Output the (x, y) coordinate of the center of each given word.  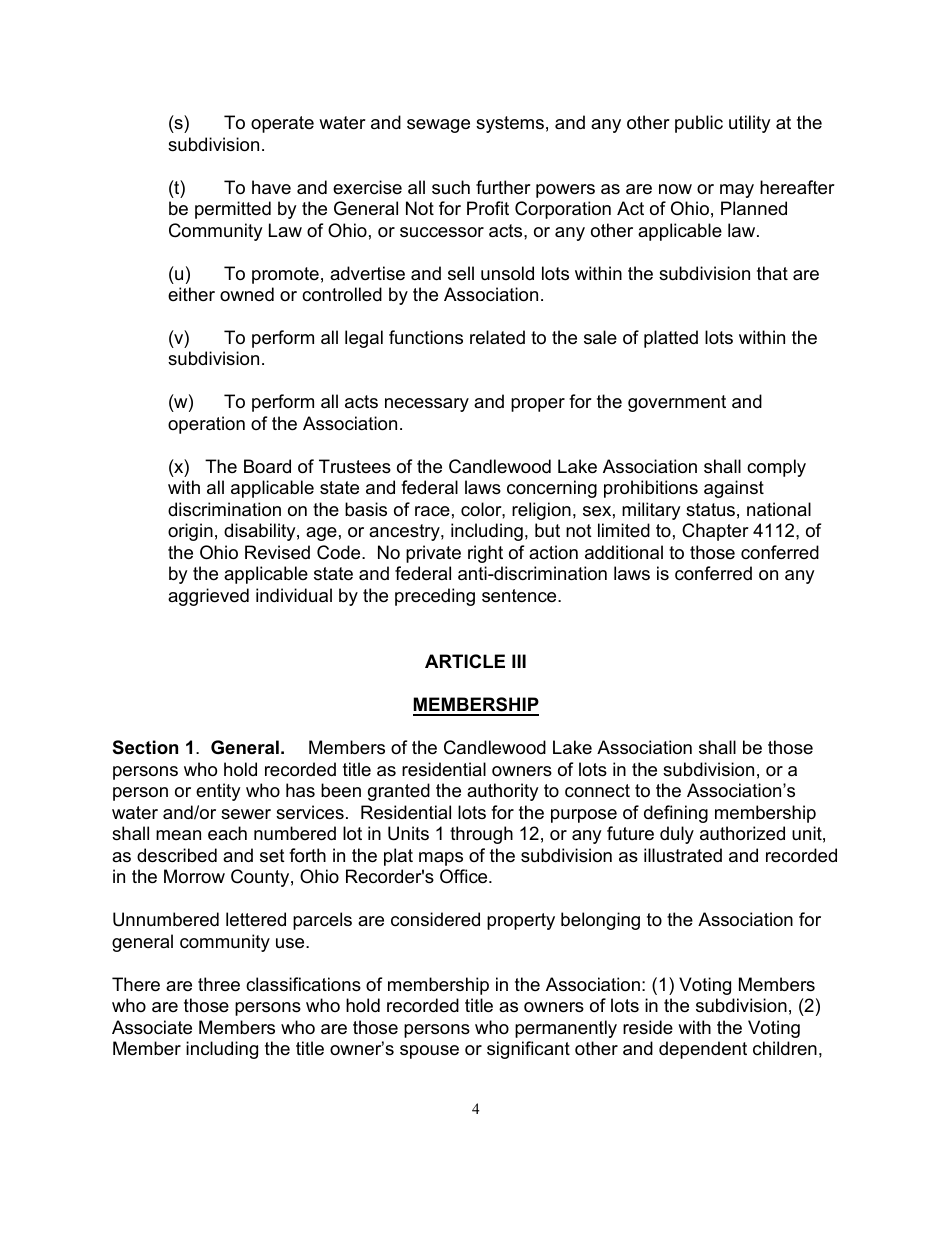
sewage (438, 126)
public (699, 124)
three (219, 984)
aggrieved (208, 597)
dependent (703, 1050)
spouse (429, 1052)
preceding (435, 597)
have (271, 187)
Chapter (715, 532)
